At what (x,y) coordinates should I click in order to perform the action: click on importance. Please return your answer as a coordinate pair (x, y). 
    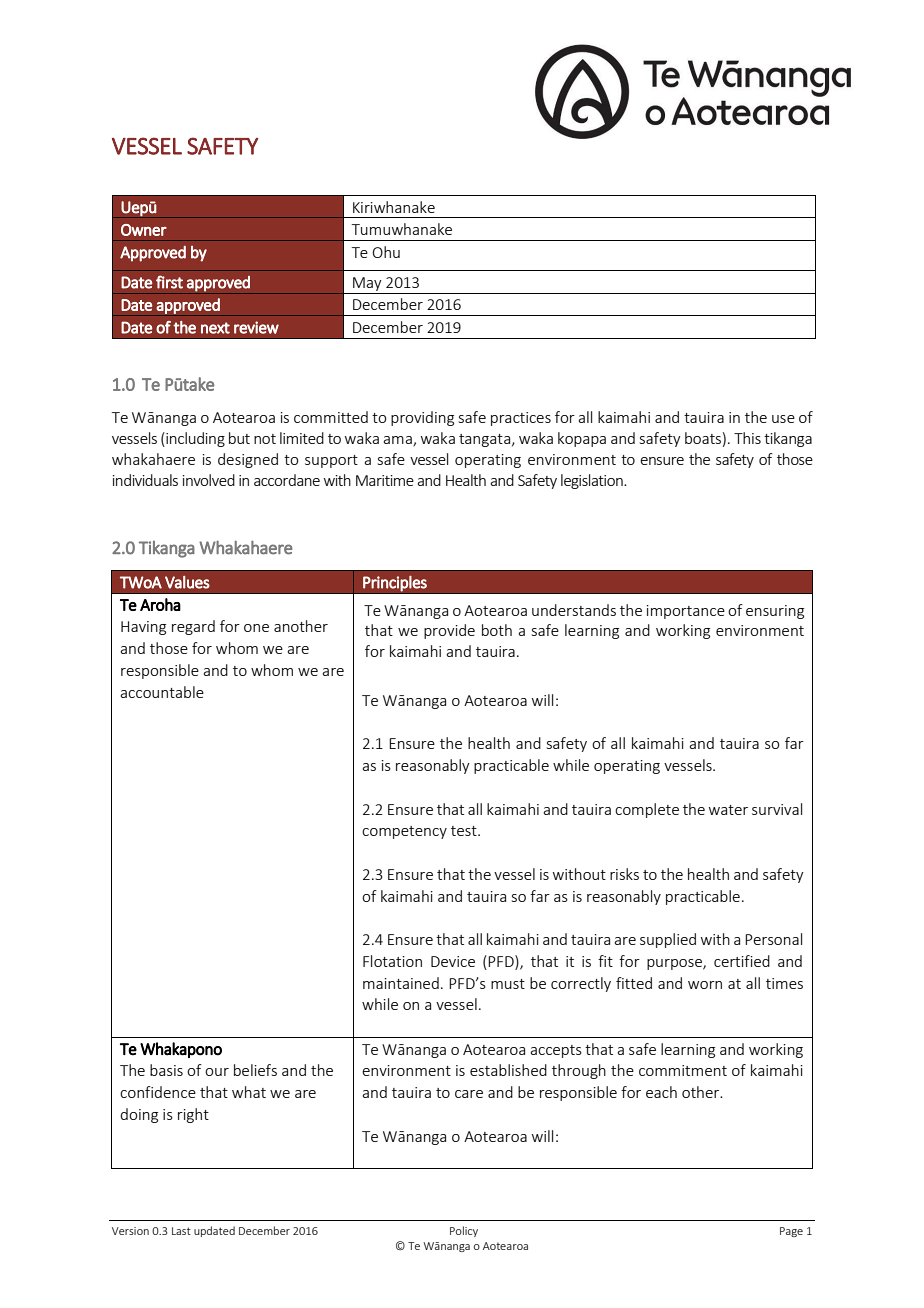
    Looking at the image, I should click on (686, 612).
